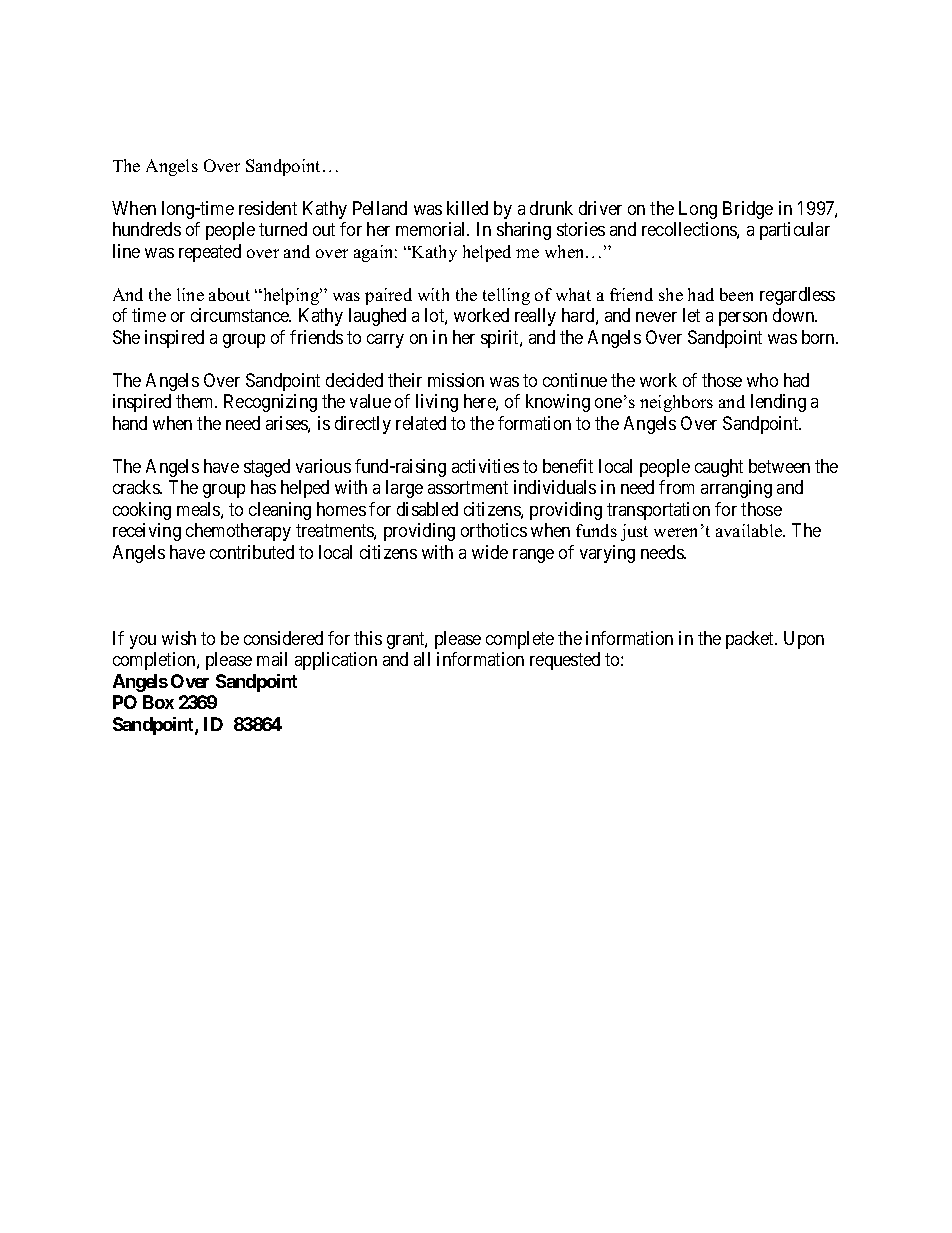 This screenshot has height=1233, width=952. Describe the element at coordinates (147, 229) in the screenshot. I see `hundreds` at that location.
